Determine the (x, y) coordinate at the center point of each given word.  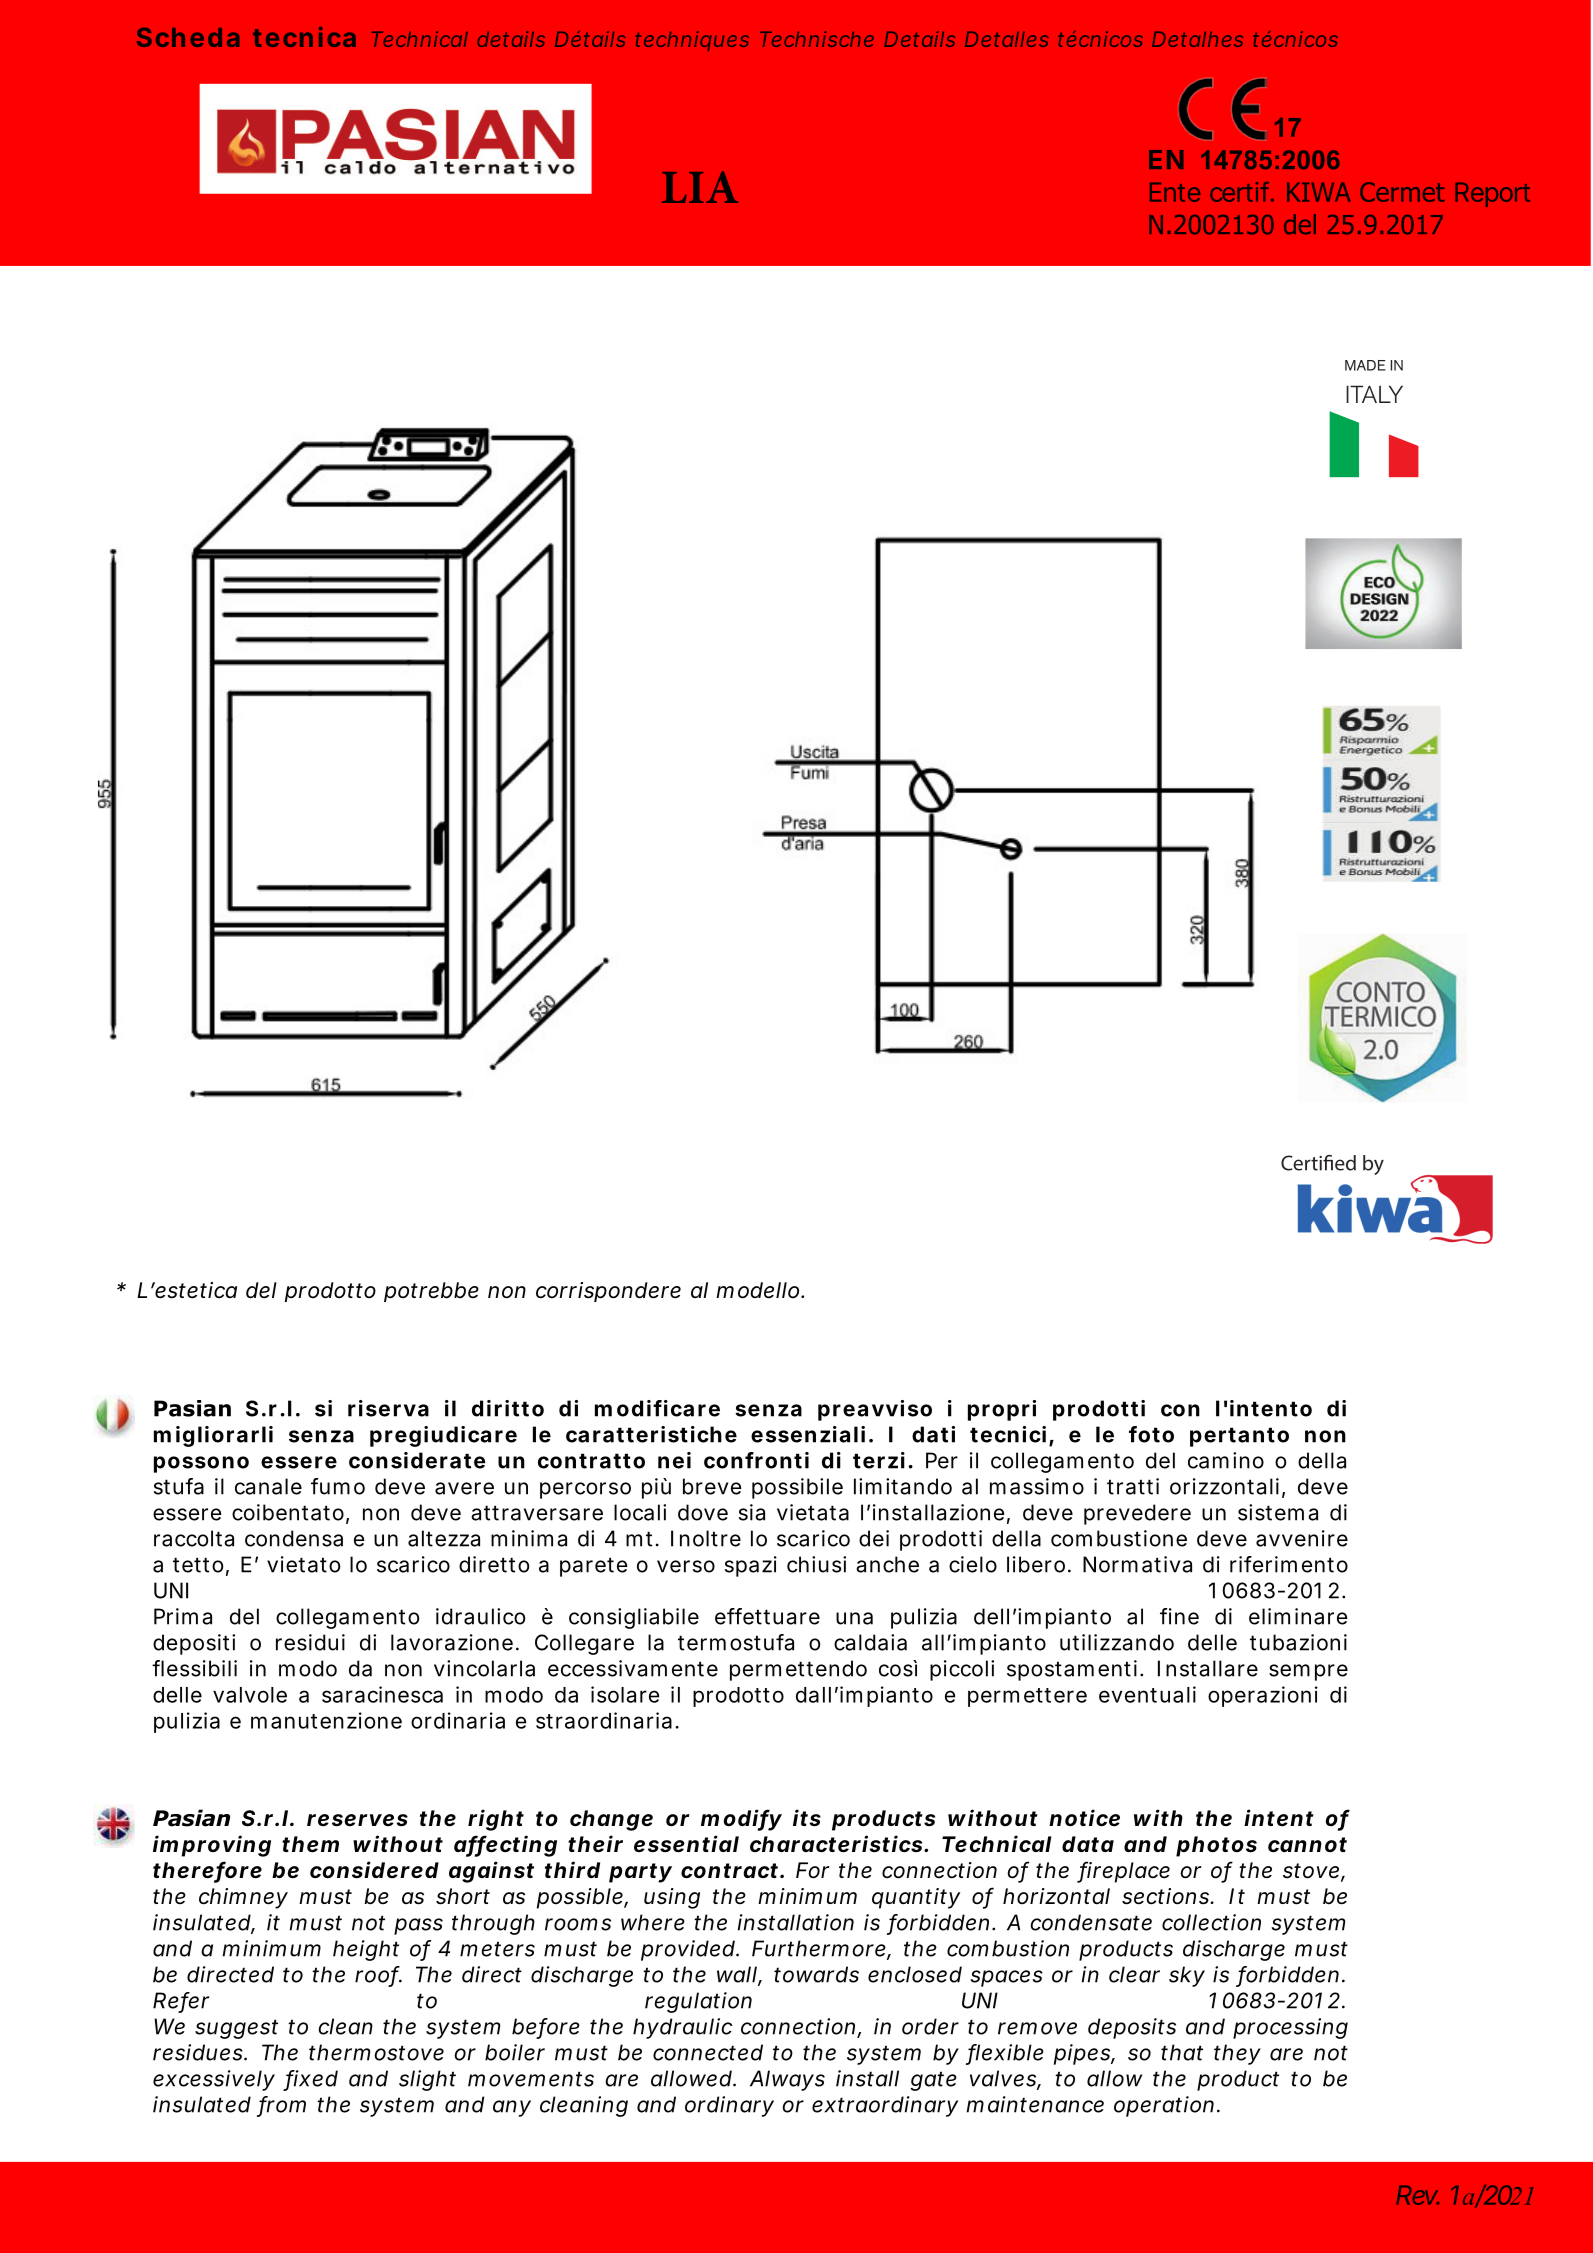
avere (464, 1488)
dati (933, 1434)
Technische (817, 39)
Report (1492, 194)
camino (1226, 1460)
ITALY (1374, 394)
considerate (417, 1460)
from (282, 2105)
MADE (1365, 365)
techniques (692, 41)
